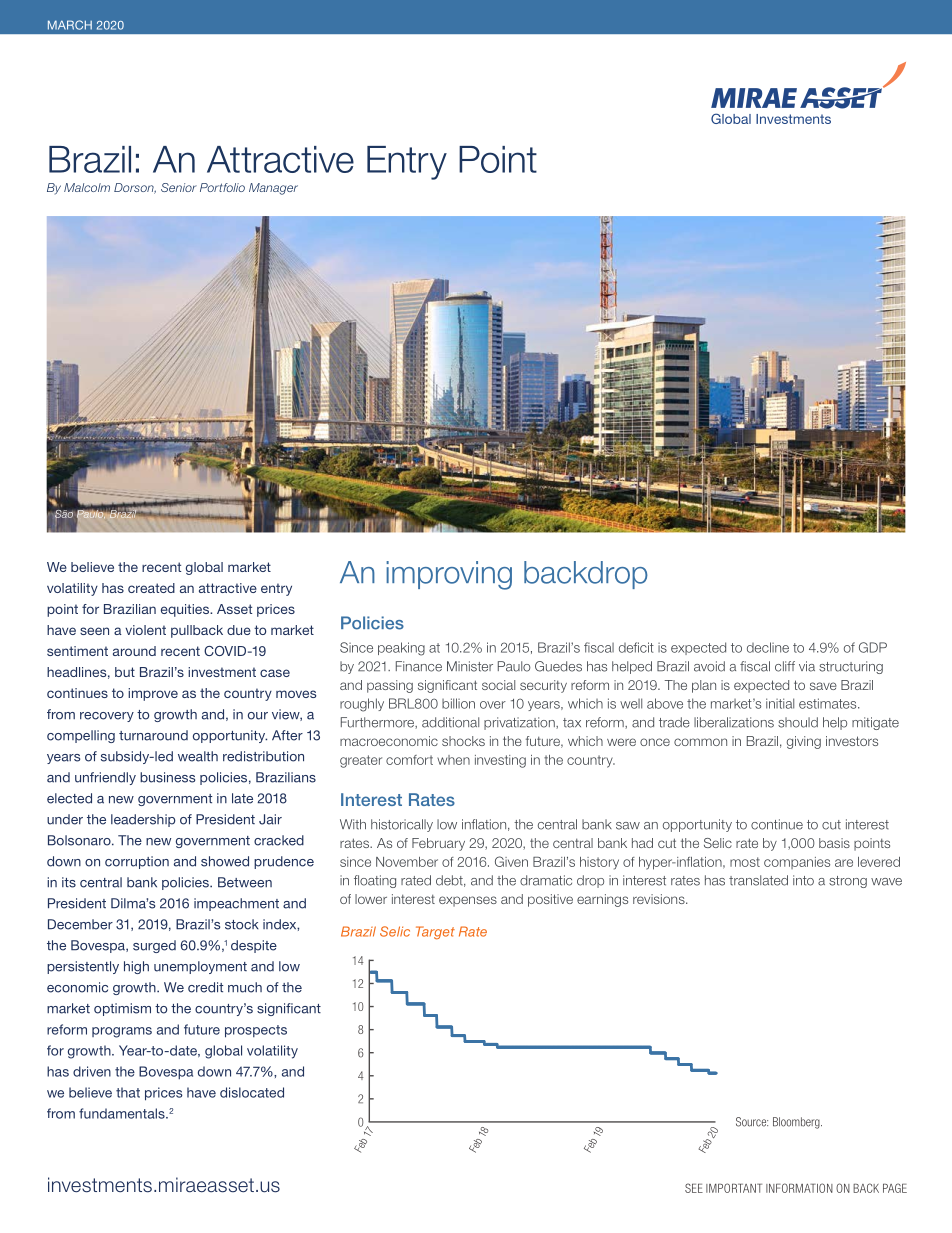 The image size is (952, 1233). What do you see at coordinates (70, 25) in the page?
I see `MARCH` at bounding box center [70, 25].
